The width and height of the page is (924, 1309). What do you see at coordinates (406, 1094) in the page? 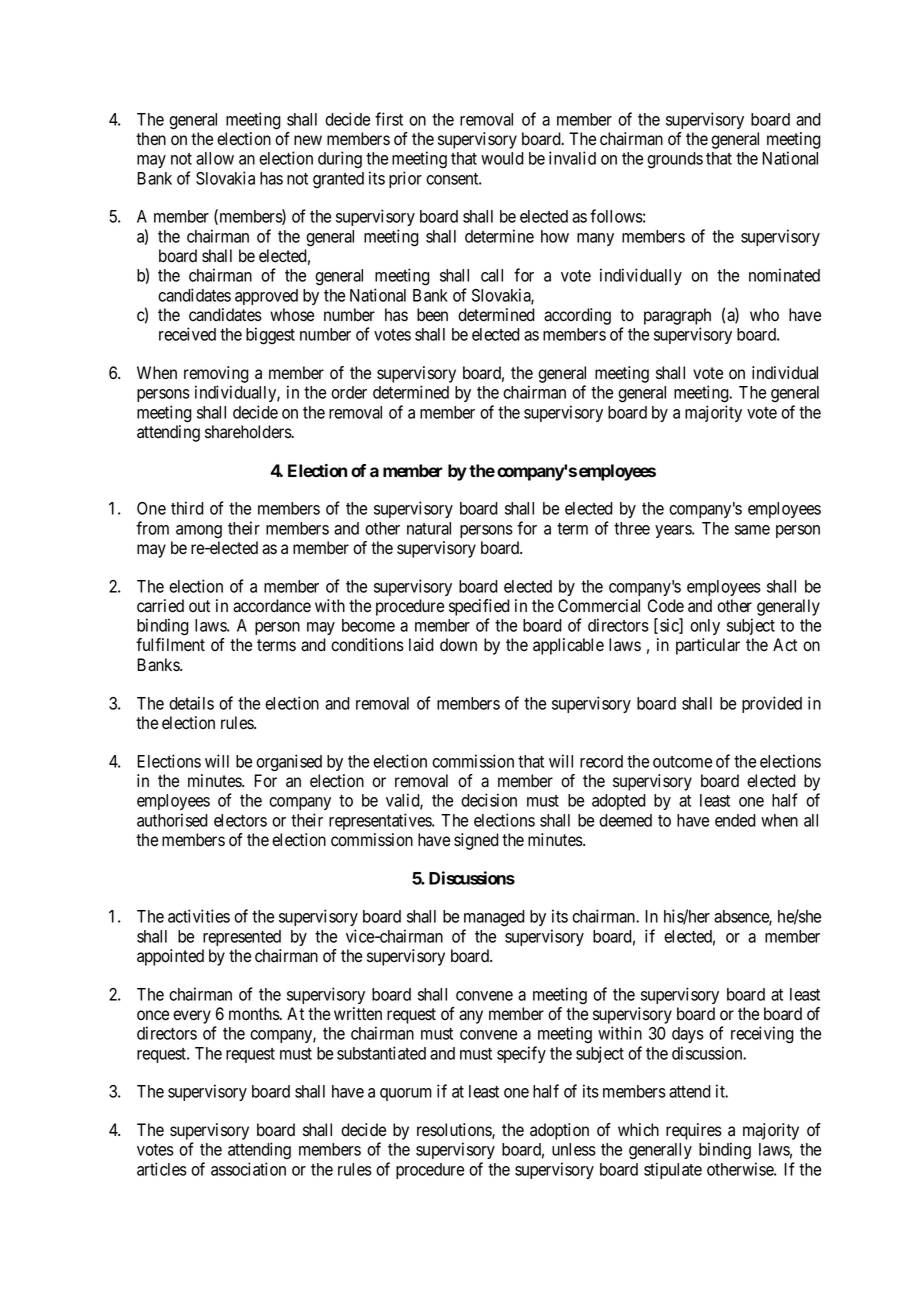
I see `quorum` at bounding box center [406, 1094].
